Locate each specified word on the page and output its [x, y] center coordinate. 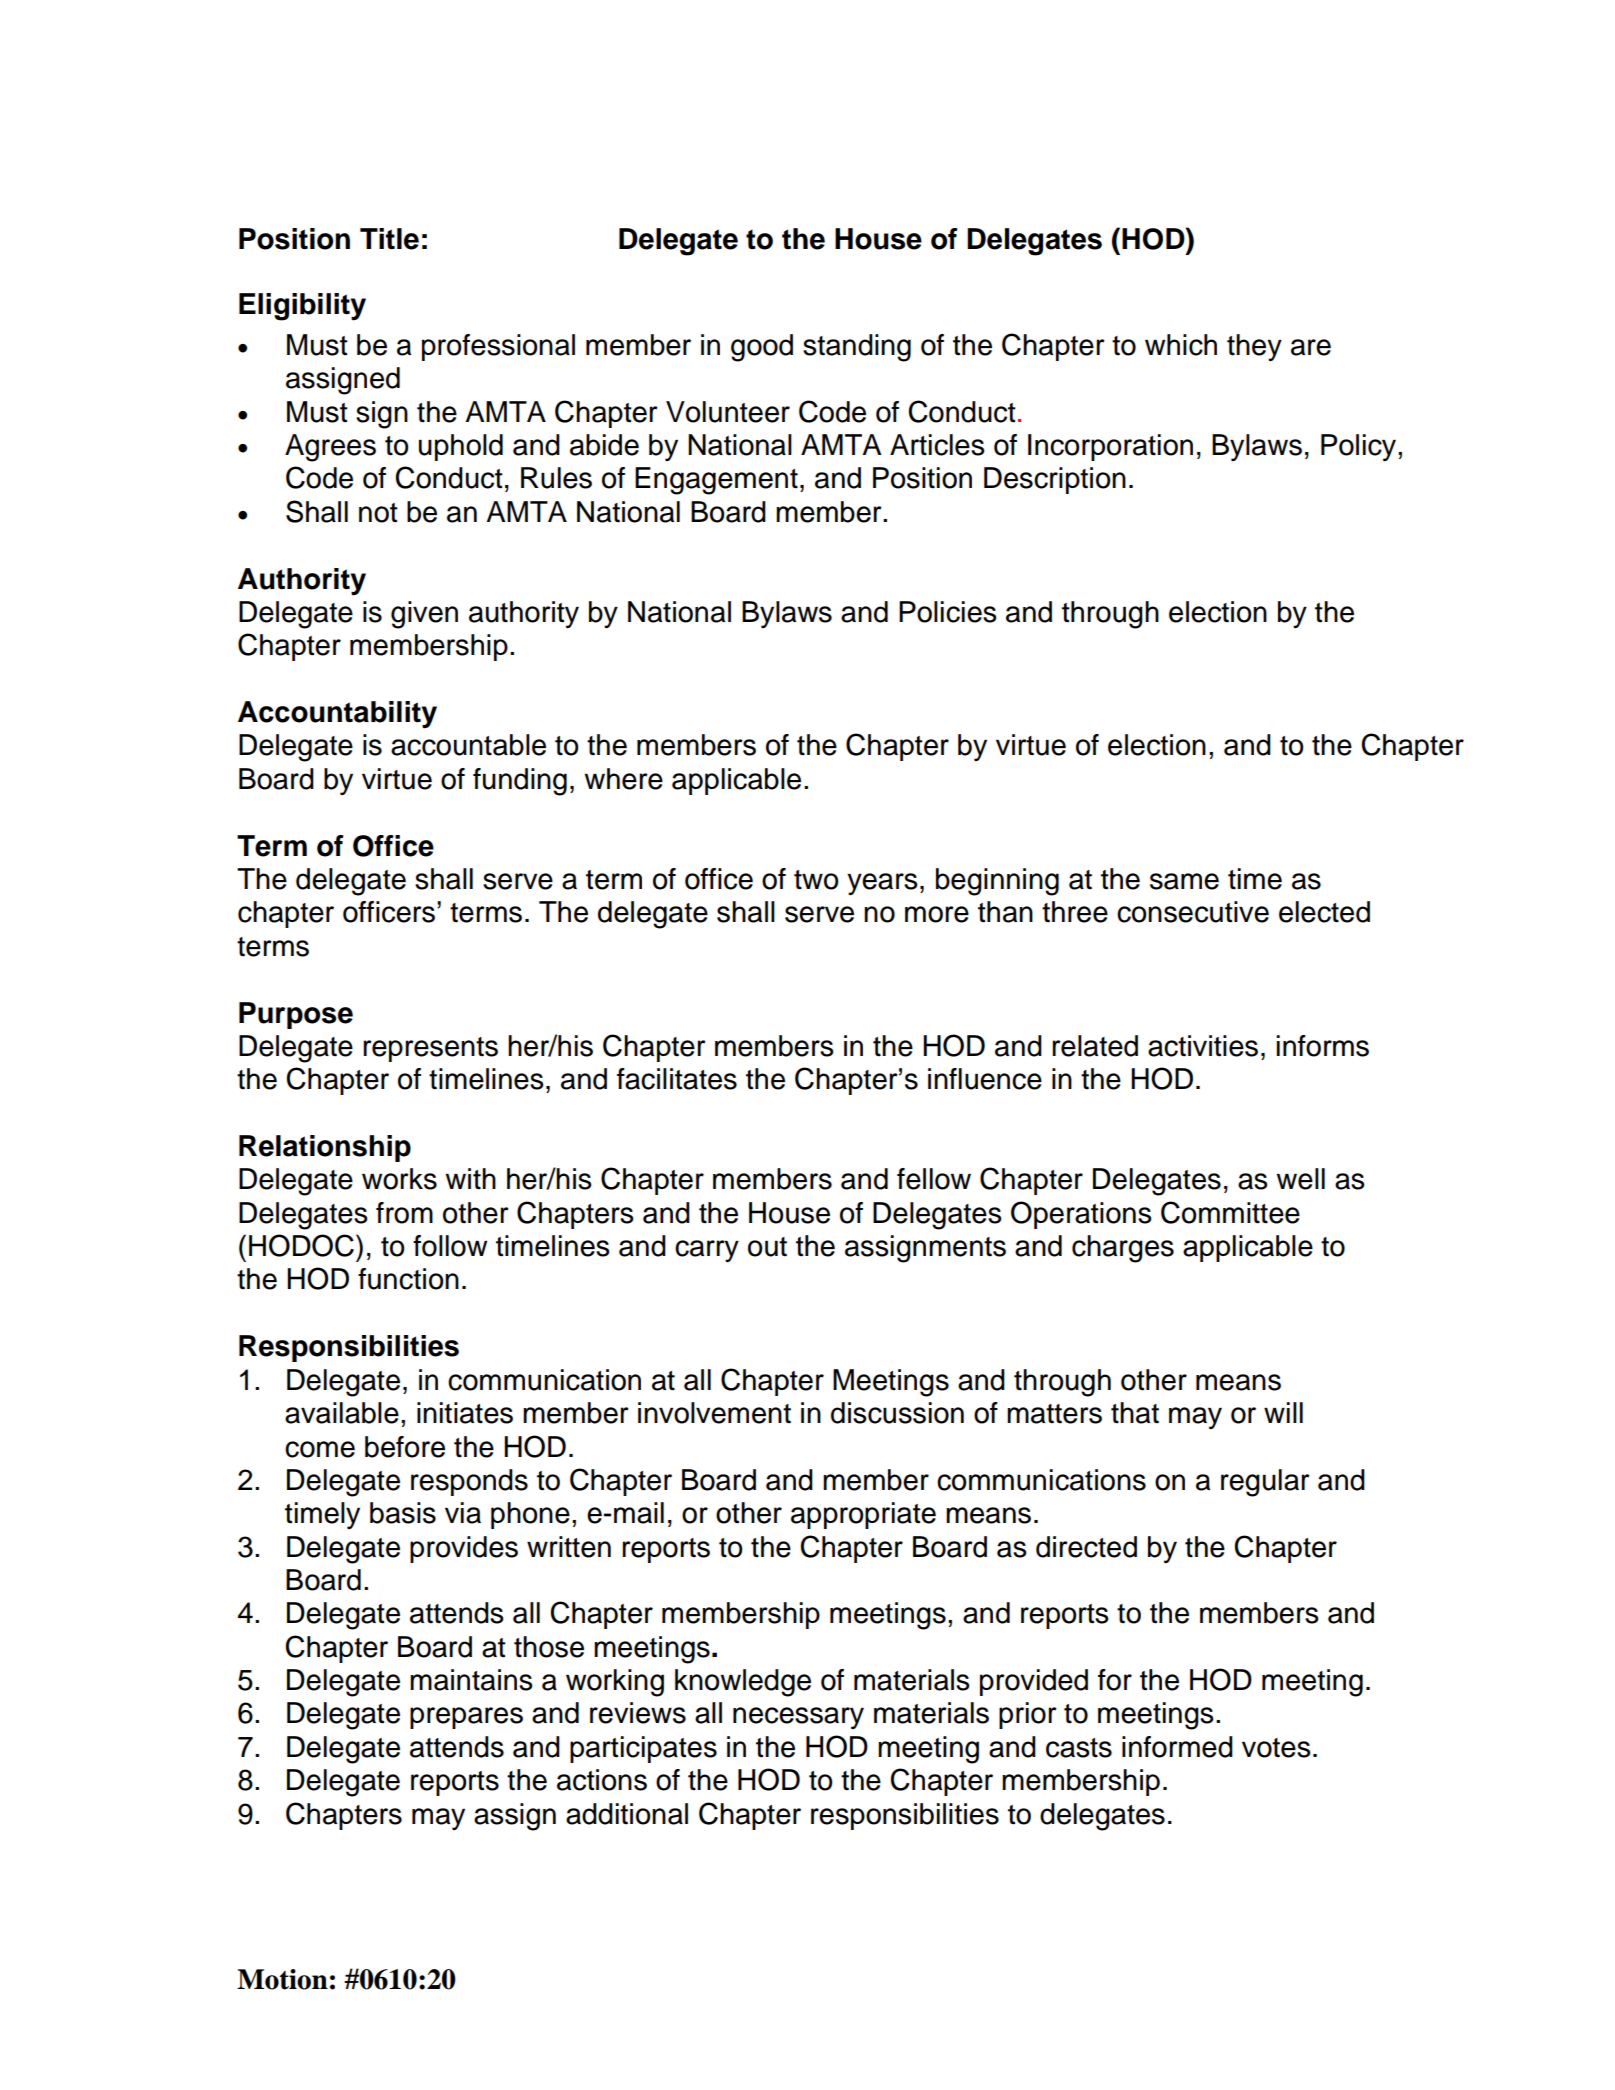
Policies [948, 612]
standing [857, 348]
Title [389, 239]
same [1184, 881]
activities [1203, 1046]
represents [430, 1049]
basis [403, 1513]
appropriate [863, 1515]
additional [627, 1814]
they [1254, 347]
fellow [934, 1179]
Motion [282, 1979]
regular [1265, 1483]
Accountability [337, 715]
